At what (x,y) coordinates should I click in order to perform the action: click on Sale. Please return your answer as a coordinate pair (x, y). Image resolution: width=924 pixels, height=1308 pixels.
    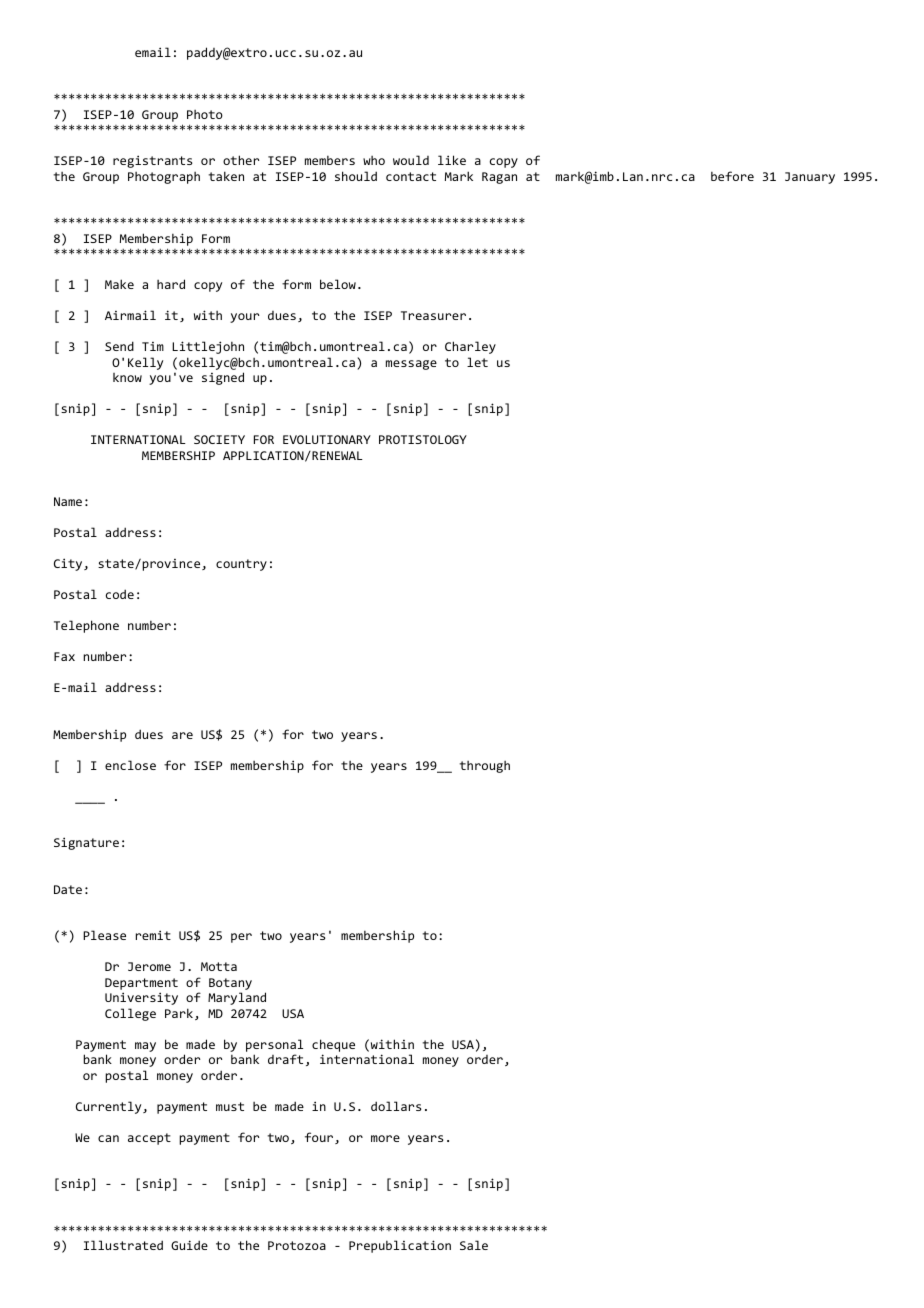
    Looking at the image, I should click on (474, 1245).
